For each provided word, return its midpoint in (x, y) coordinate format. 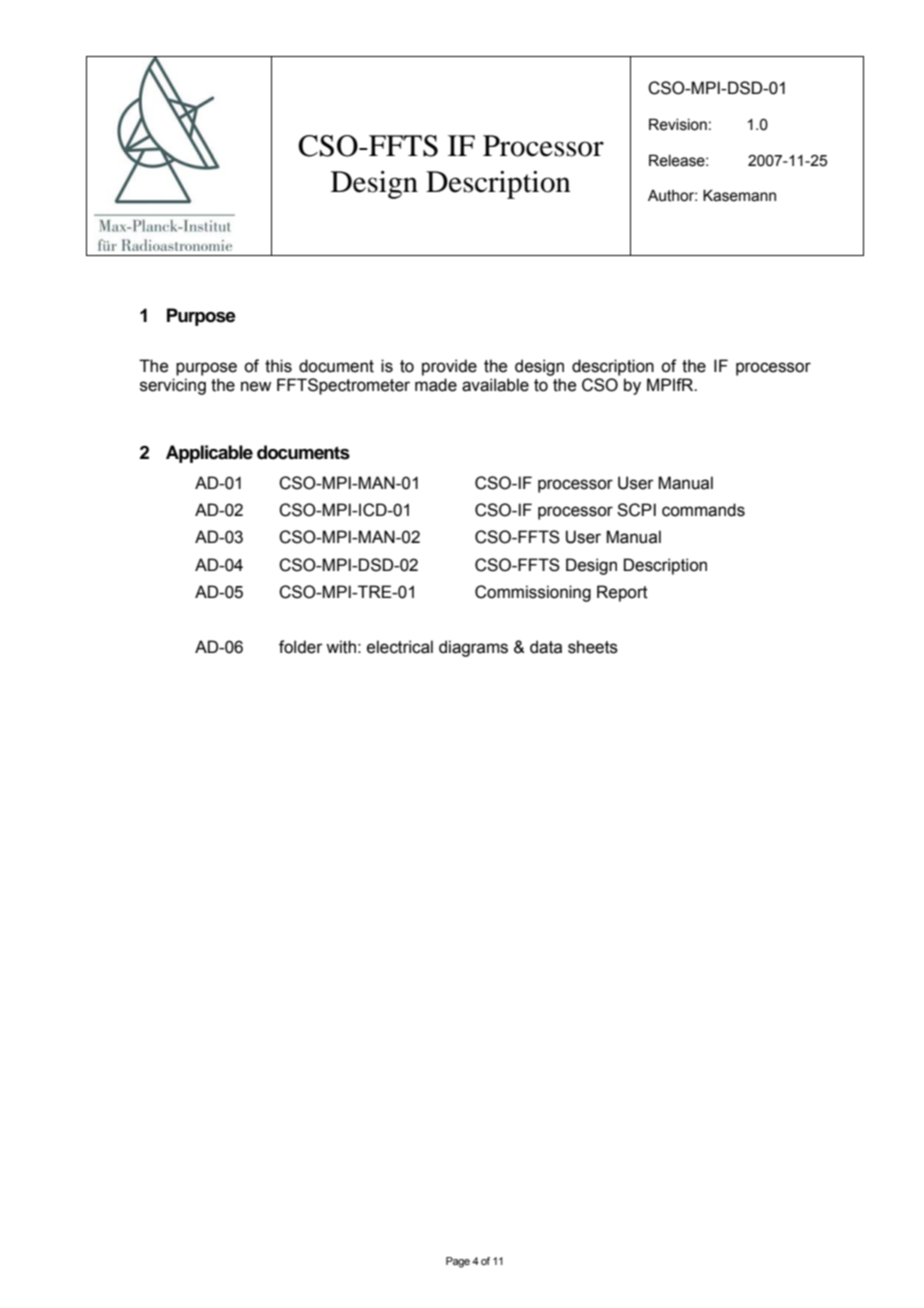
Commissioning (533, 593)
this (278, 366)
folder (301, 647)
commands (703, 510)
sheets (593, 647)
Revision (678, 124)
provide (449, 367)
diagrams (473, 648)
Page (458, 1262)
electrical (400, 647)
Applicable (209, 454)
